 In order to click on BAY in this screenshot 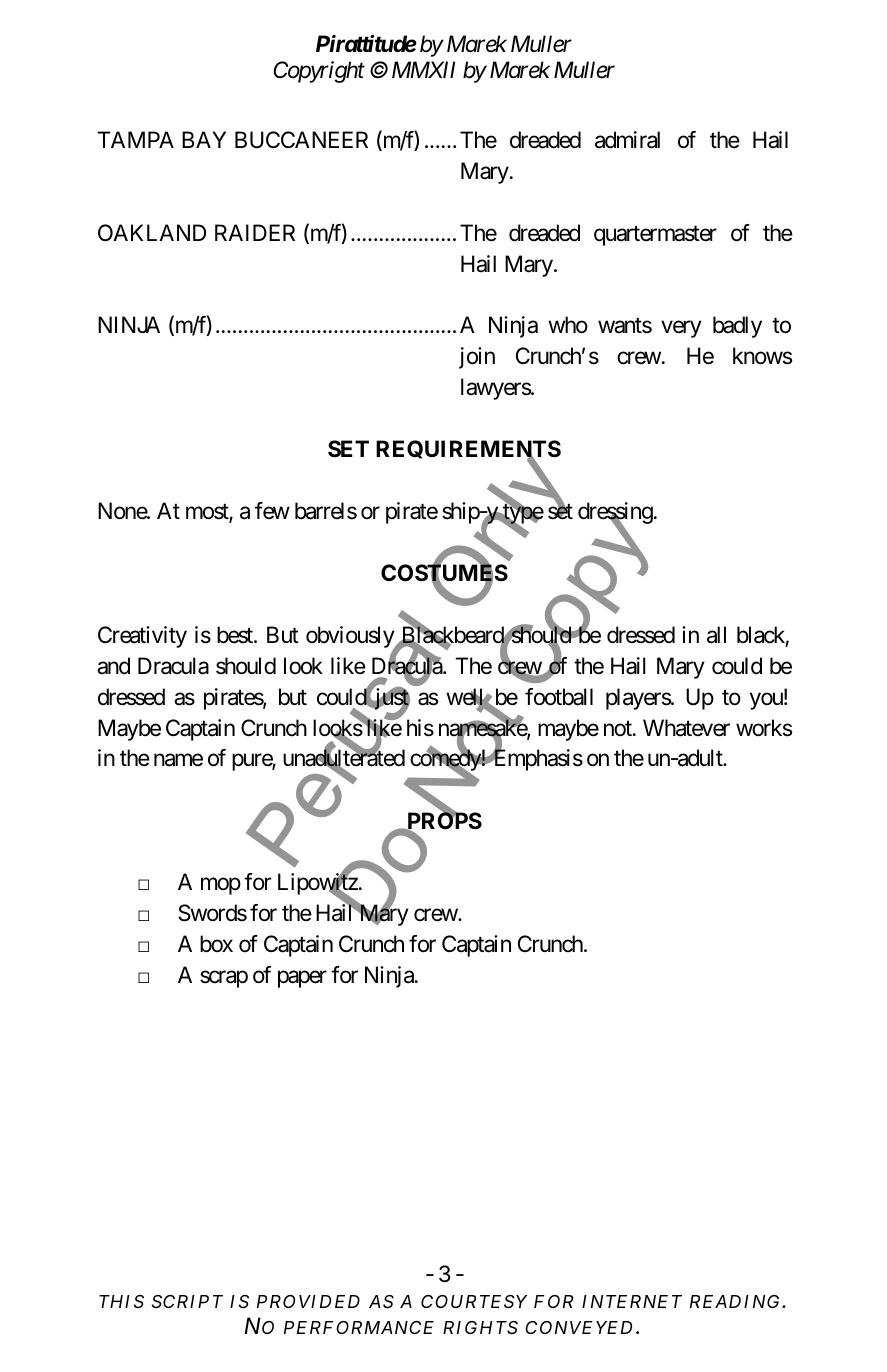, I will do `click(204, 139)`.
